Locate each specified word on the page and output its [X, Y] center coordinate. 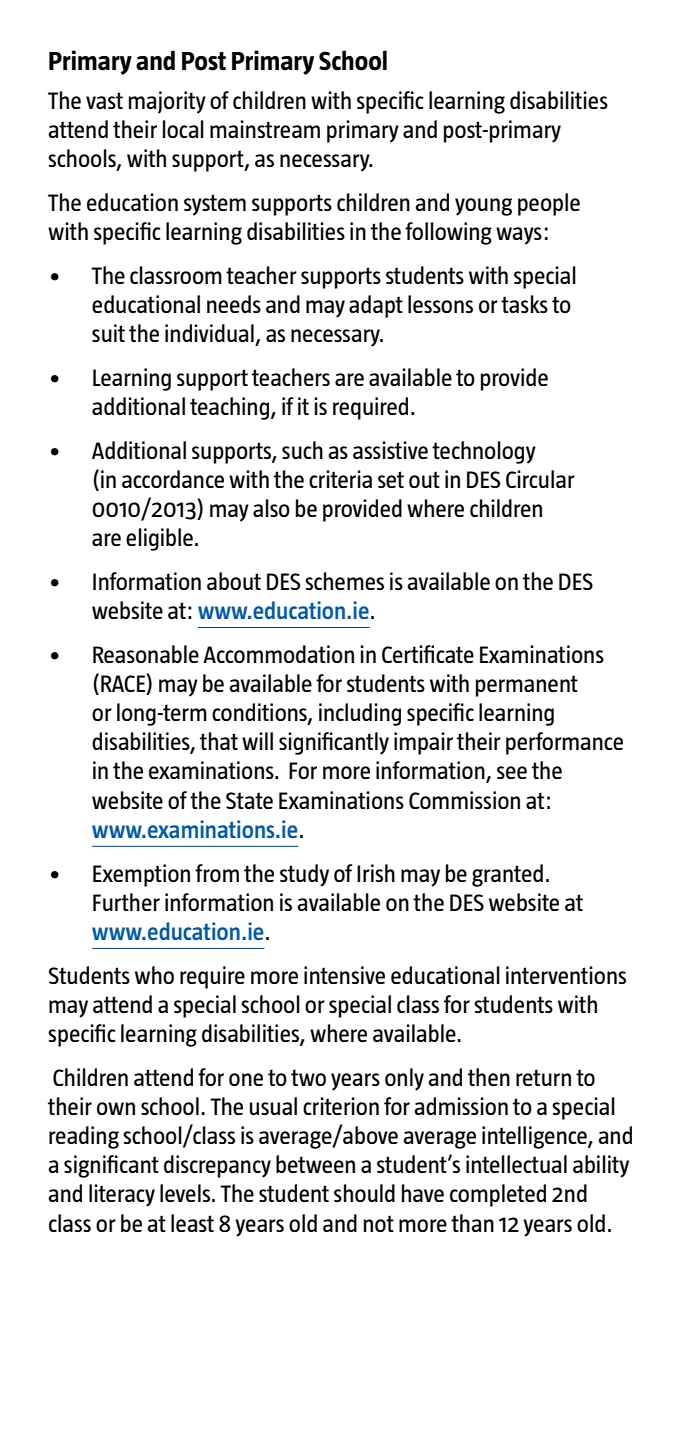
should [364, 1193]
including [360, 714]
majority [167, 102]
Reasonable [146, 654]
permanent [527, 686]
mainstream [265, 129]
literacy [122, 1195]
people [549, 204]
